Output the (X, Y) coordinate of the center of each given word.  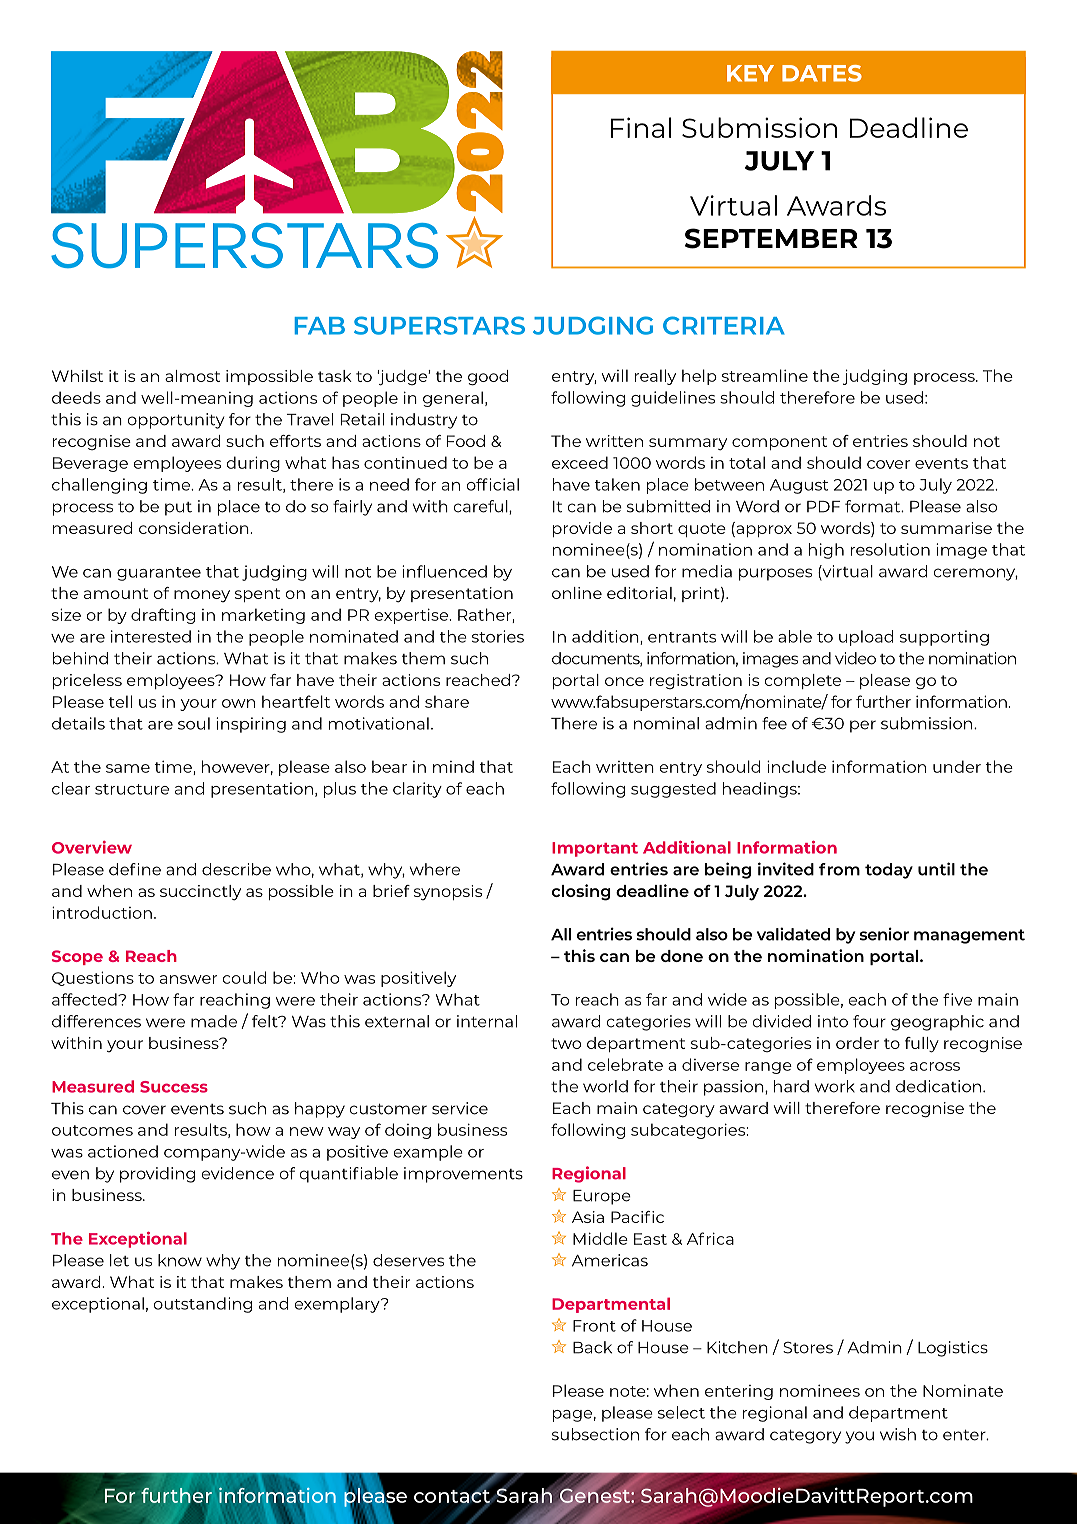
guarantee (159, 574)
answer (188, 979)
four (869, 1021)
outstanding (203, 1305)
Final (641, 127)
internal (487, 1021)
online (577, 593)
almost (192, 376)
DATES (822, 73)
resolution (890, 549)
